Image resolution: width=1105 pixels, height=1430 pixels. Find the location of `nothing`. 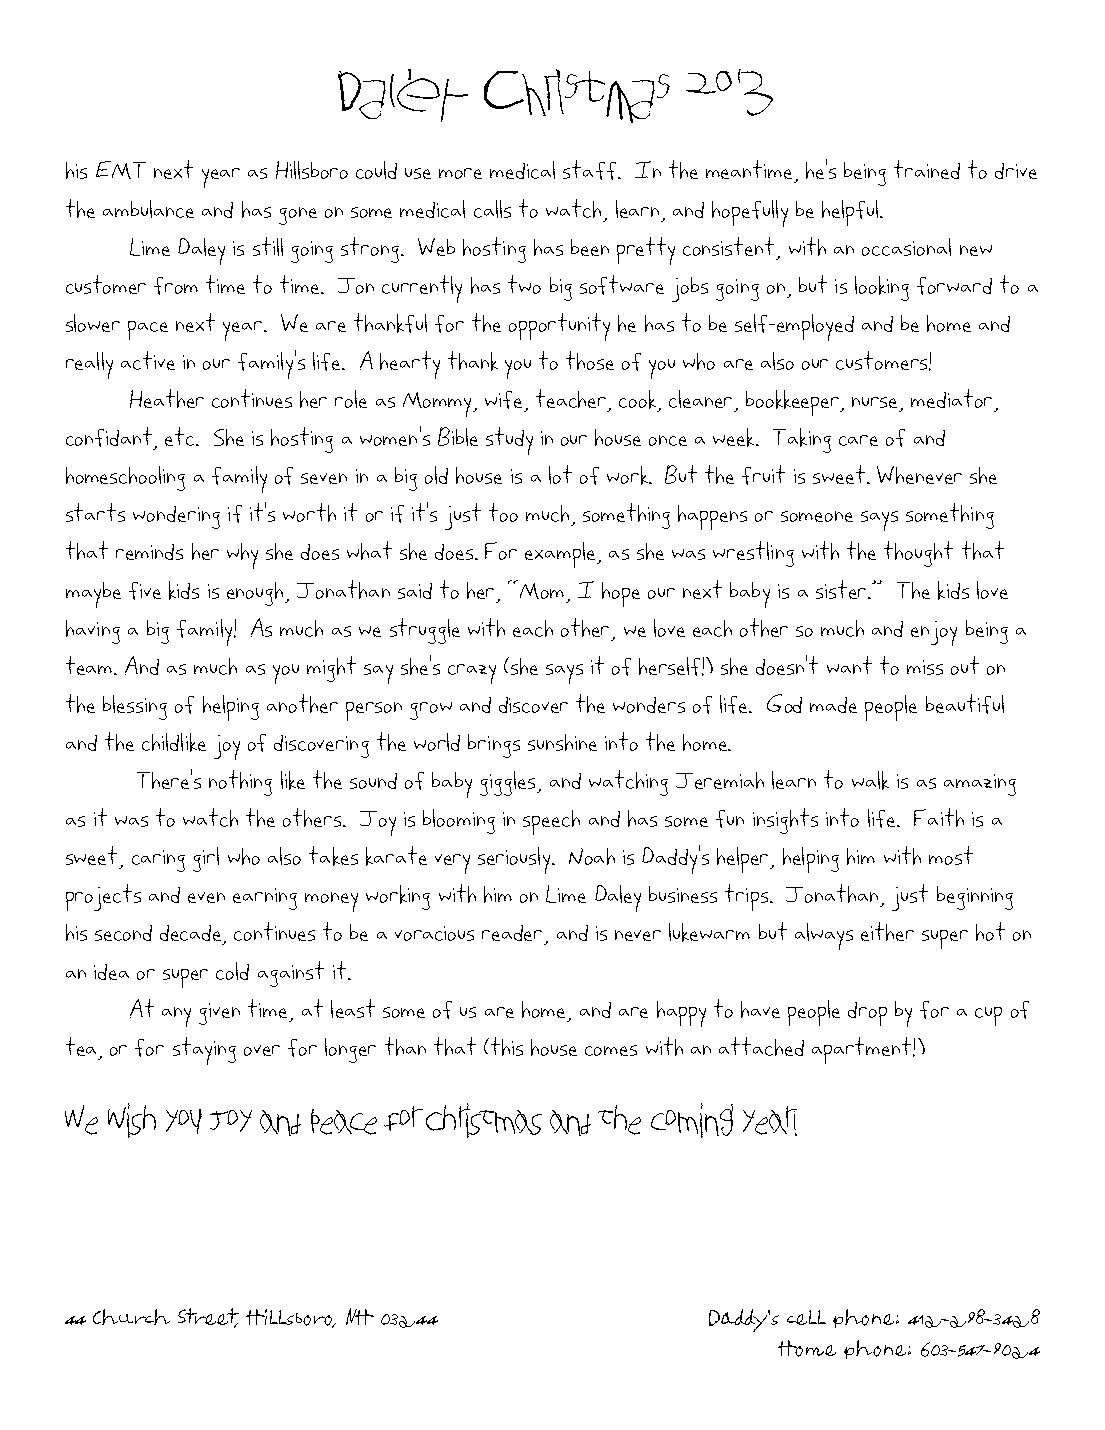

nothing is located at coordinates (240, 783).
